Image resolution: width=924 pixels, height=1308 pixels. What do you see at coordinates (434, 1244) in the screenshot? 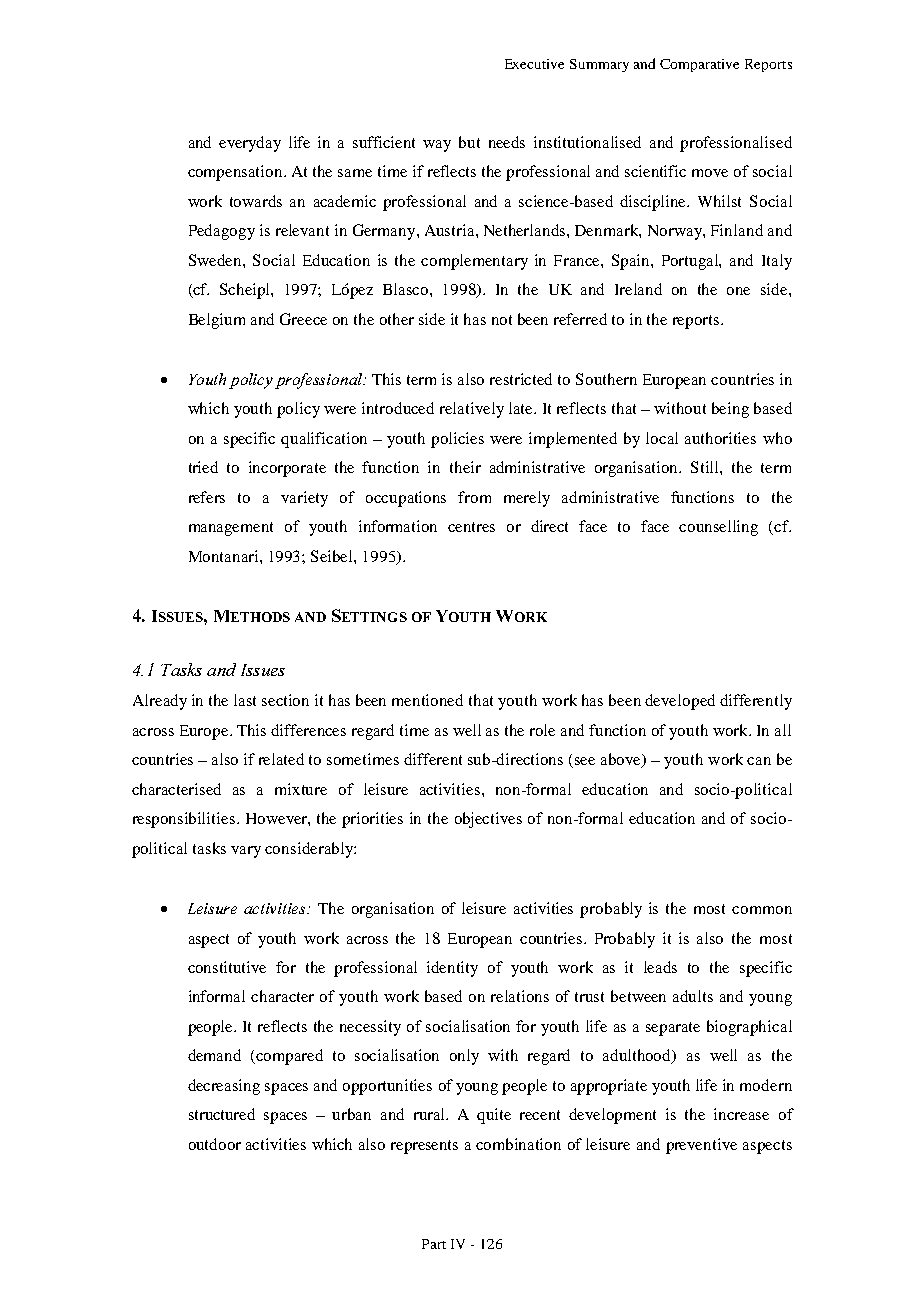
I see `Part` at bounding box center [434, 1244].
